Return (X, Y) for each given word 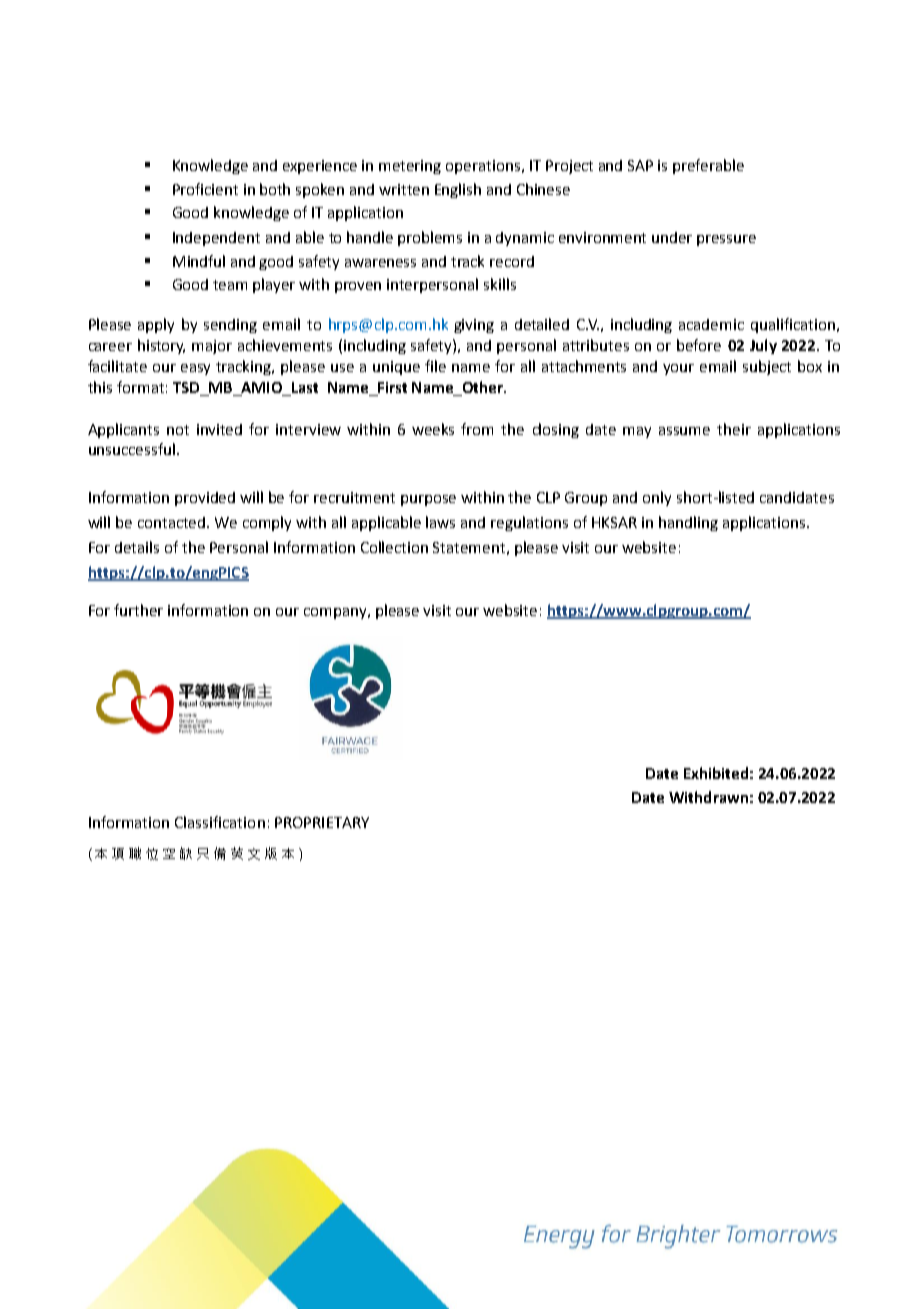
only (657, 498)
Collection (394, 547)
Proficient (205, 189)
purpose (428, 500)
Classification (220, 822)
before (699, 345)
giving (474, 326)
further (138, 610)
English (458, 190)
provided (205, 499)
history (161, 346)
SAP (640, 165)
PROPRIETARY (322, 822)
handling (688, 523)
